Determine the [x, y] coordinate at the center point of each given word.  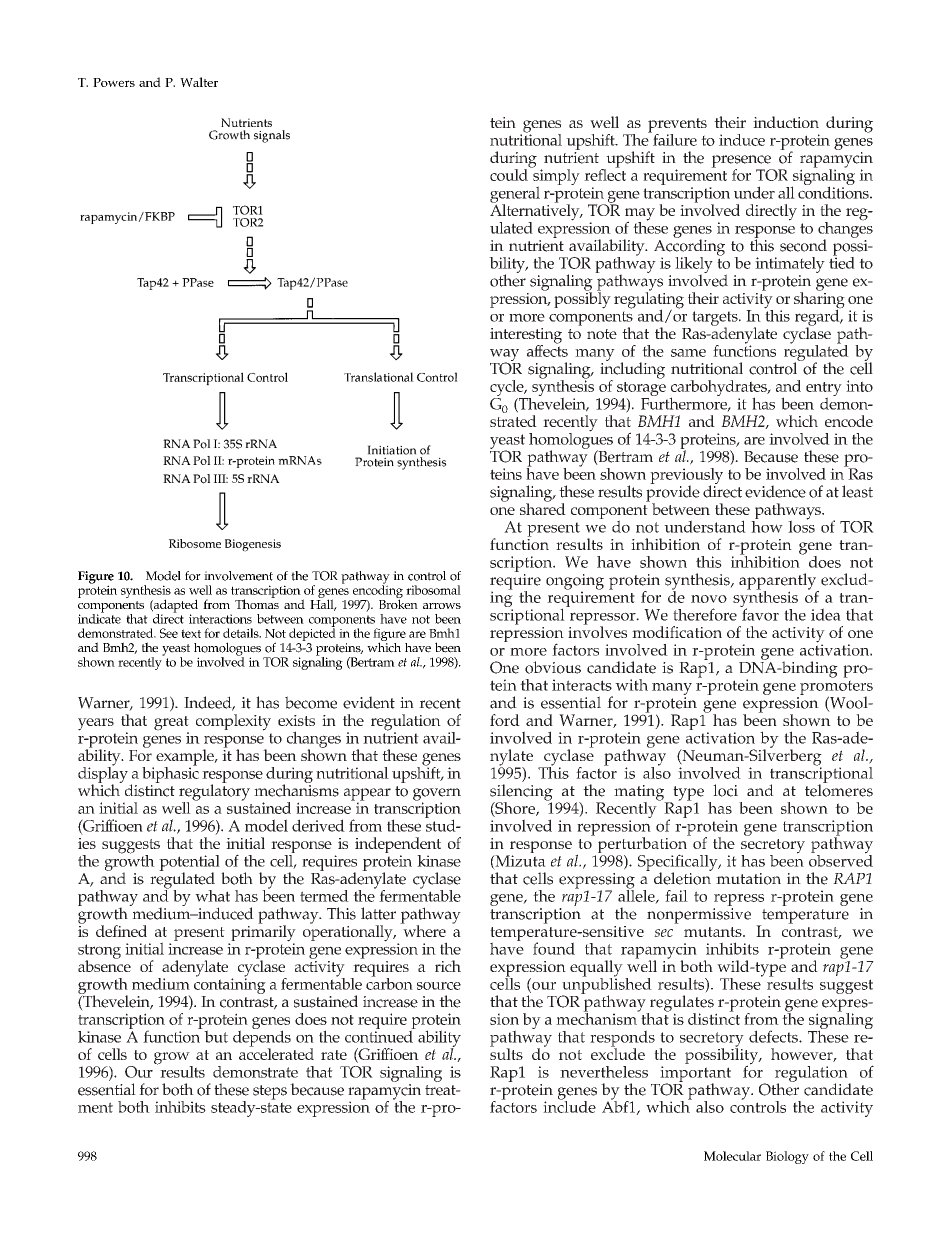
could [509, 175]
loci [725, 790]
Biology [787, 1157]
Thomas [257, 603]
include [569, 1105]
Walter [199, 82]
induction [786, 122]
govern [437, 795]
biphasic [170, 773]
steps [270, 1092]
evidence [775, 491]
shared [543, 508]
